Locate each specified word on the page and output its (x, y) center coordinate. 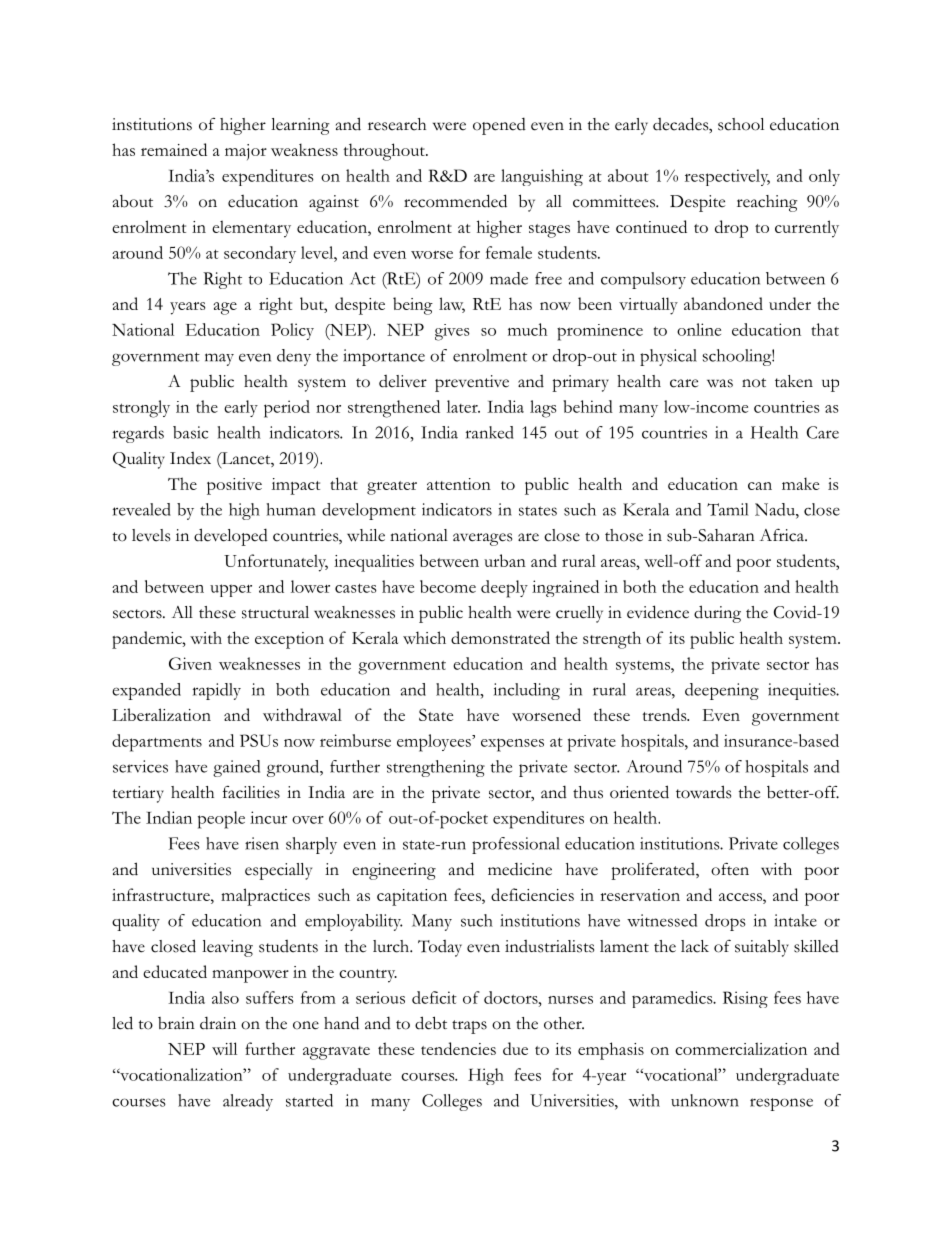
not (754, 383)
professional (516, 845)
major (246, 152)
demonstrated (500, 637)
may (219, 359)
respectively (727, 177)
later (463, 406)
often (730, 869)
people (221, 820)
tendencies (458, 1048)
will (224, 1048)
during (717, 614)
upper (231, 590)
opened (499, 126)
